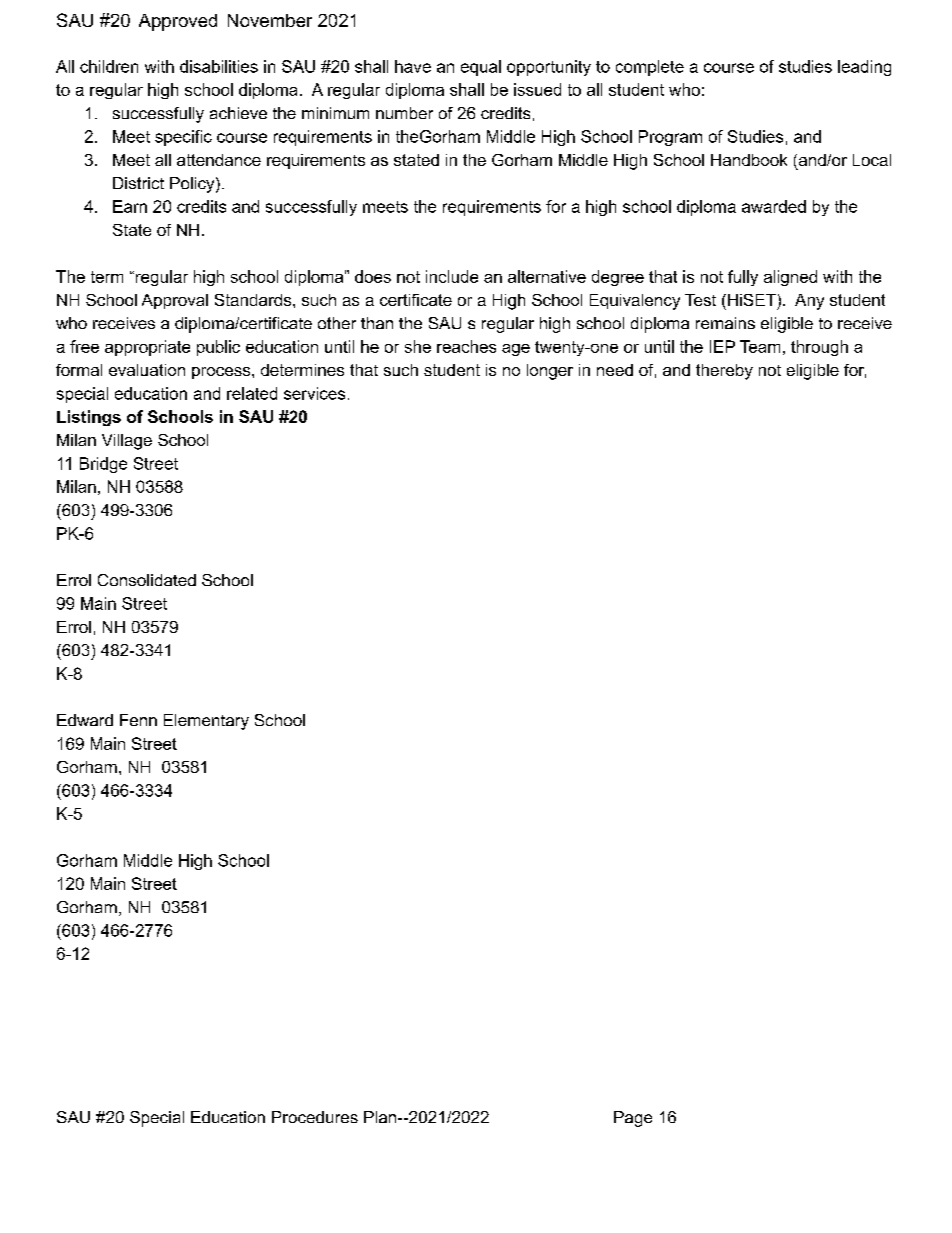 The width and height of the screenshot is (952, 1233). Describe the element at coordinates (550, 372) in the screenshot. I see `longer` at that location.
